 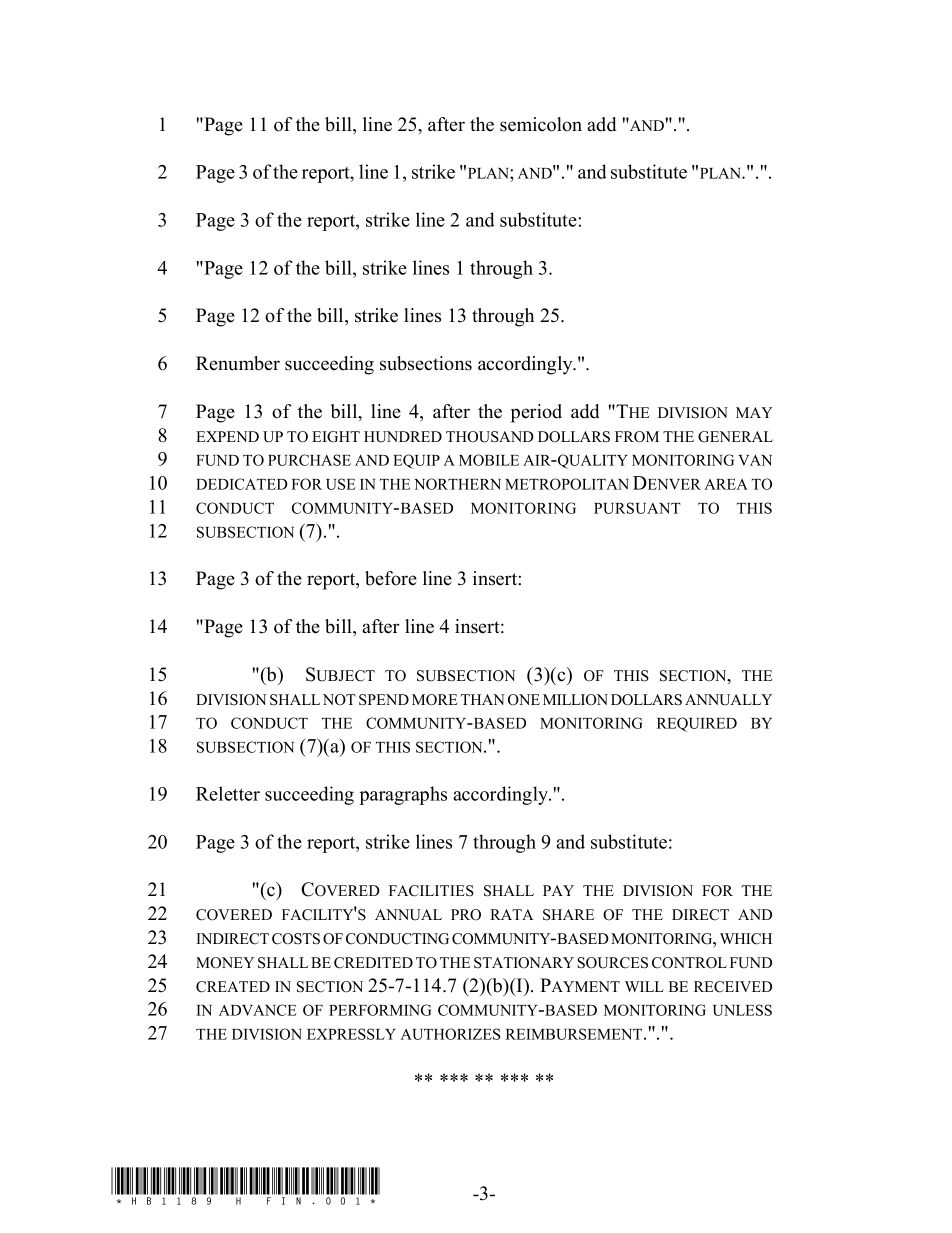 What do you see at coordinates (238, 363) in the screenshot?
I see `Renumber` at bounding box center [238, 363].
